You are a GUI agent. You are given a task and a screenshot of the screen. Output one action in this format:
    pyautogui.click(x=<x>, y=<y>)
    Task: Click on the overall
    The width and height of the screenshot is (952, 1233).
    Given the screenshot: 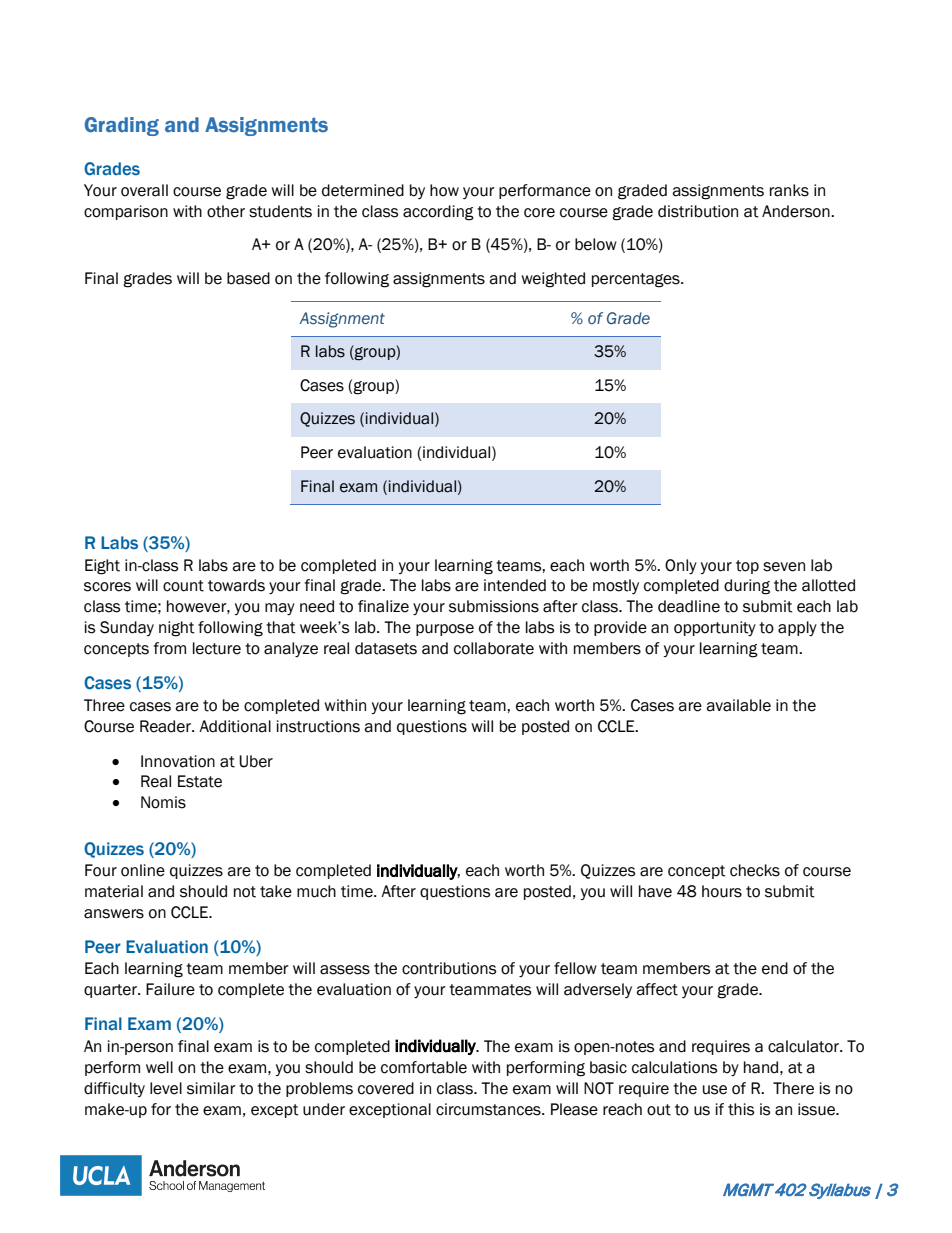 What is the action you would take?
    pyautogui.click(x=144, y=190)
